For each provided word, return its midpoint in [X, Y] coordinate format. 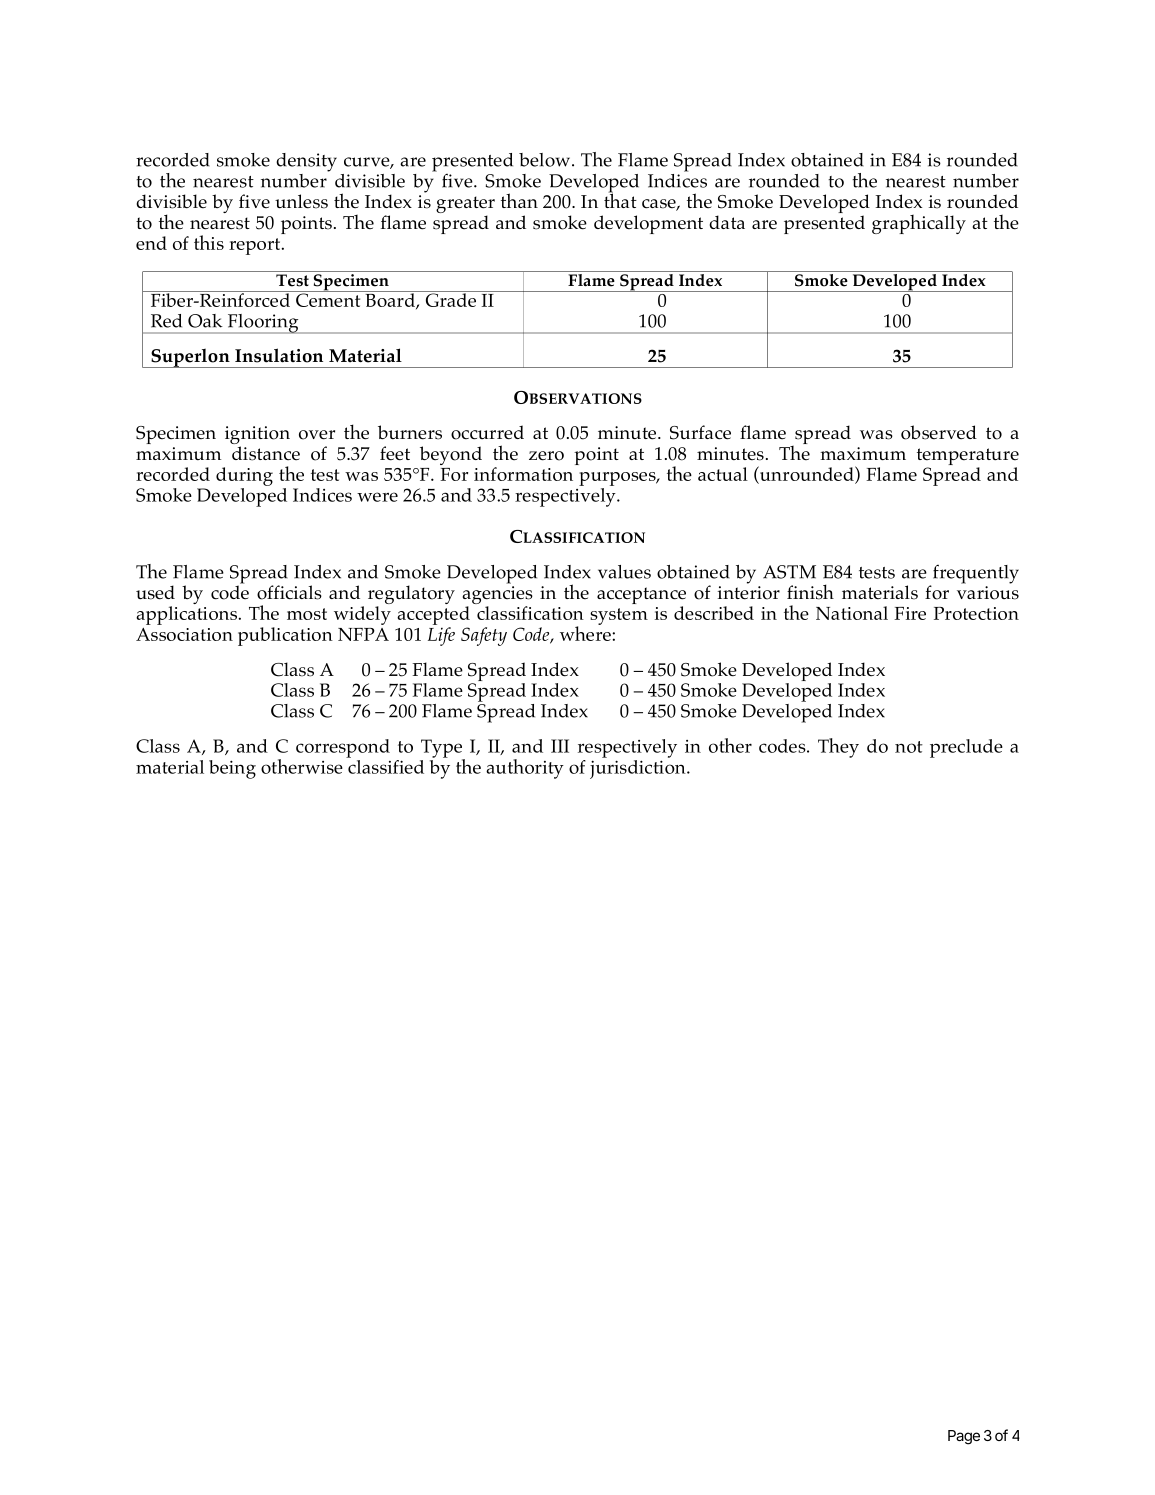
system [619, 616]
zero [546, 456]
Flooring [263, 324]
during [244, 476]
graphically [919, 224]
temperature [968, 458]
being [232, 769]
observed [939, 432]
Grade [451, 299]
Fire [910, 613]
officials [289, 592]
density [306, 162]
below [546, 160]
